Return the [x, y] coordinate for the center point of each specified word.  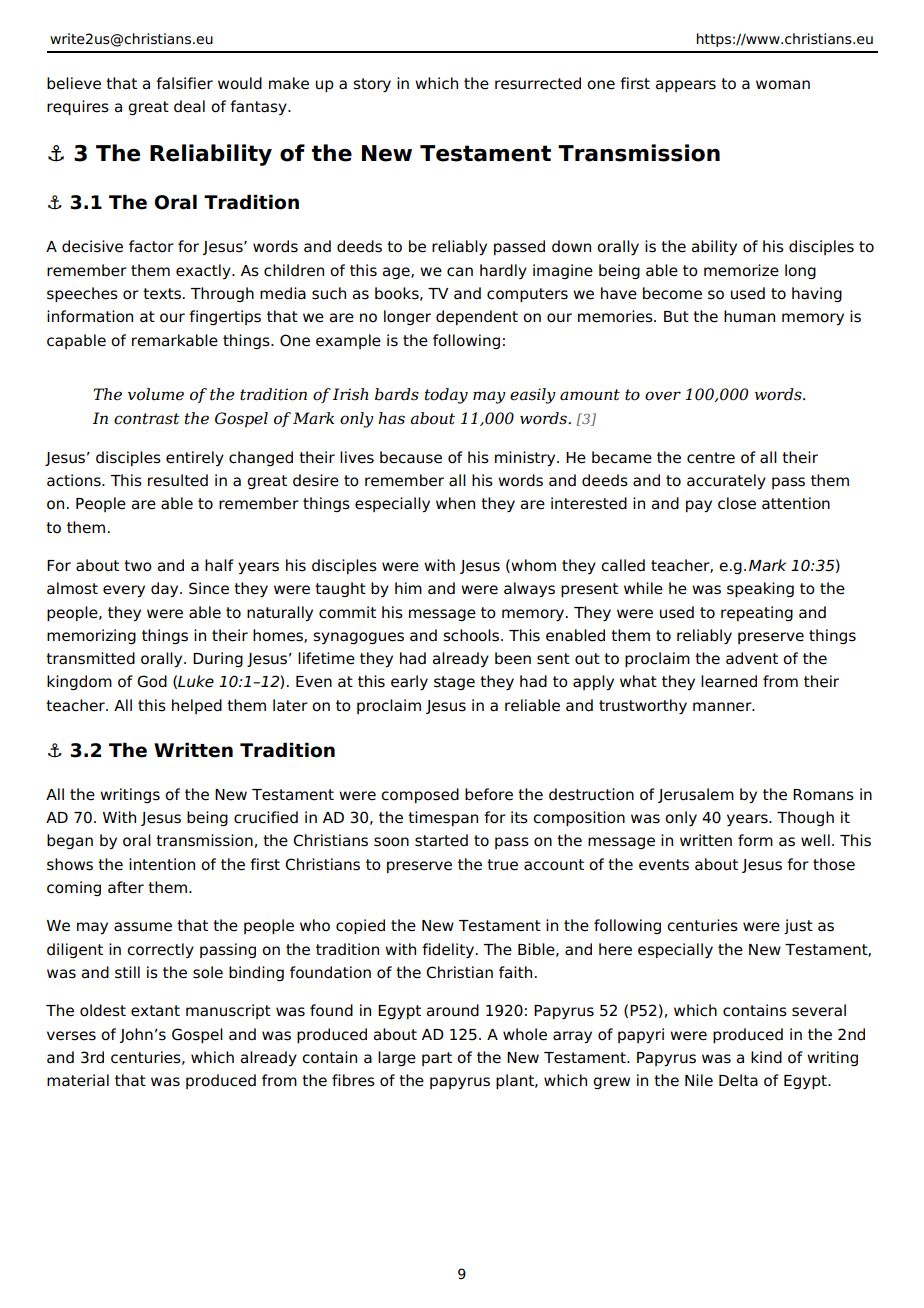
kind [766, 1057]
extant [155, 1011]
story [372, 85]
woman [783, 85]
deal [189, 106]
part [437, 1059]
